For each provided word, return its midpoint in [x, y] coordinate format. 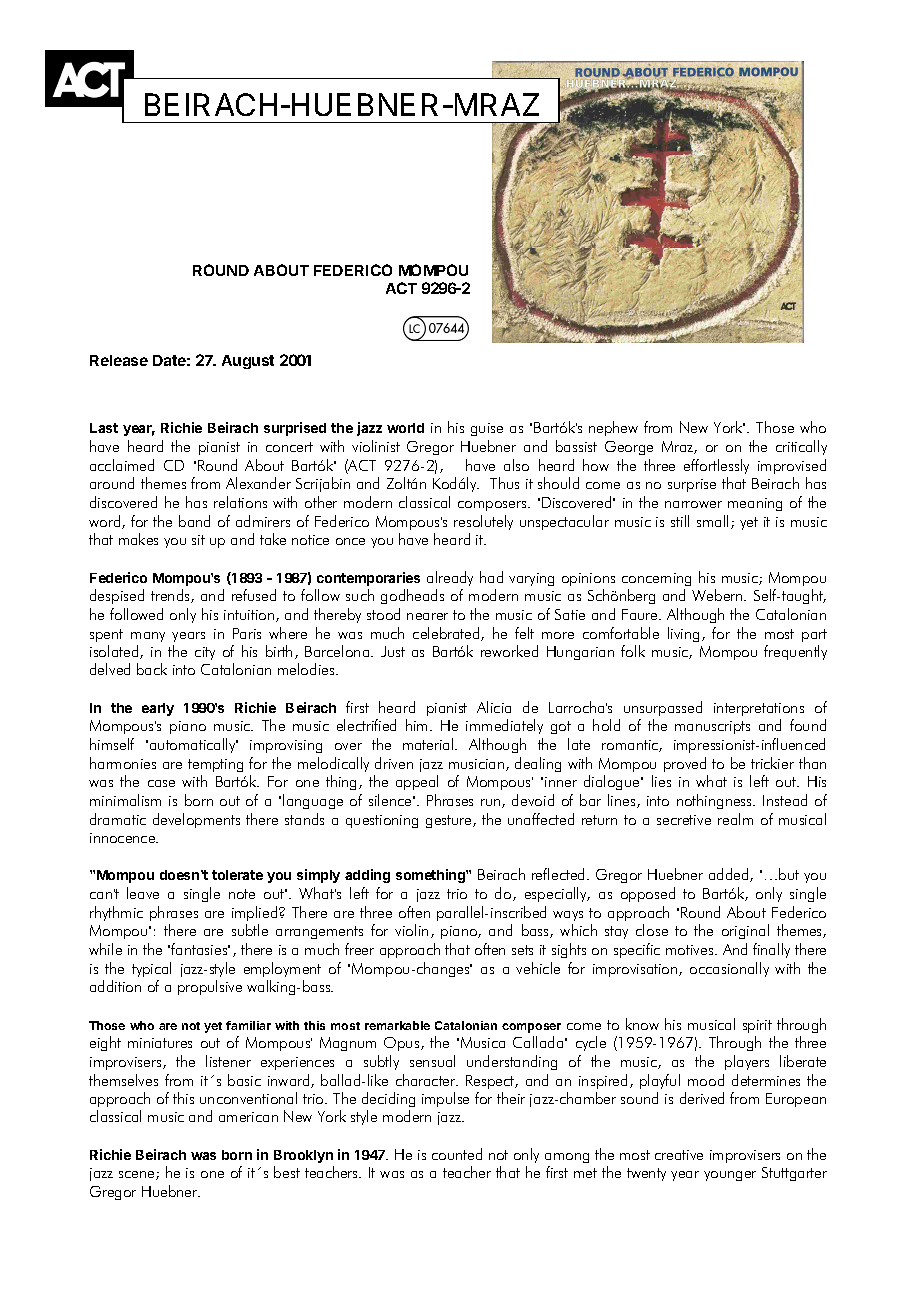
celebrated [447, 634]
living [683, 634]
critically [801, 447]
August [248, 362]
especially [557, 894]
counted [457, 1154]
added [730, 875]
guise [487, 429]
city [205, 653]
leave [143, 893]
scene [138, 1175]
